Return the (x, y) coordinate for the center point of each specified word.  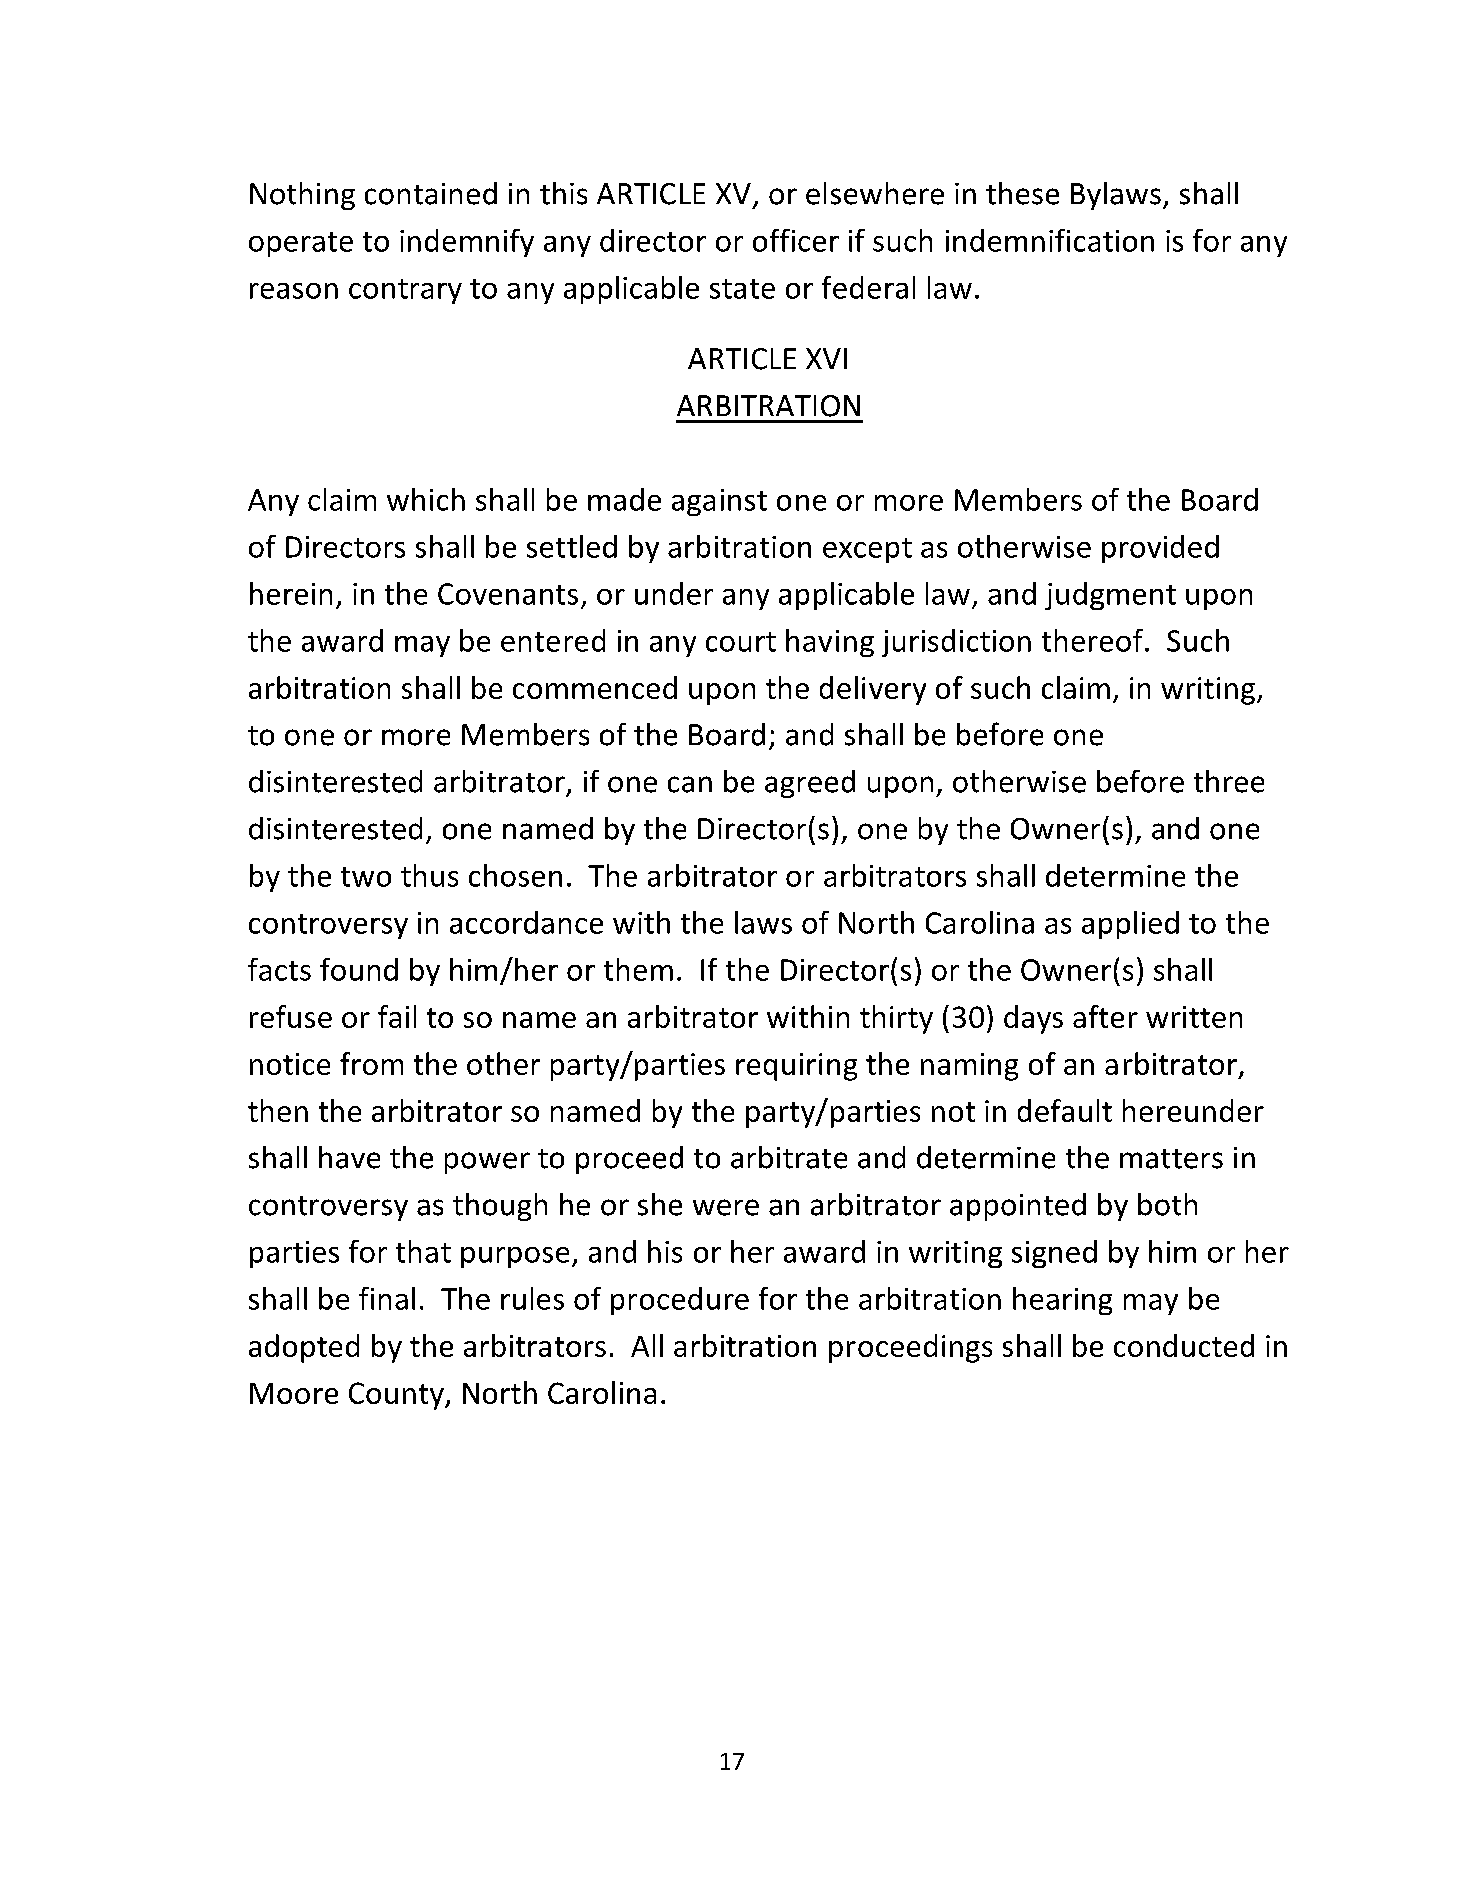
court (741, 642)
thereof (1092, 640)
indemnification (1050, 240)
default (1065, 1110)
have (349, 1157)
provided (1160, 549)
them (638, 969)
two (366, 877)
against (719, 502)
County (397, 1396)
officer (796, 240)
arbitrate (789, 1157)
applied (1130, 925)
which (426, 499)
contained (431, 193)
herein (291, 593)
